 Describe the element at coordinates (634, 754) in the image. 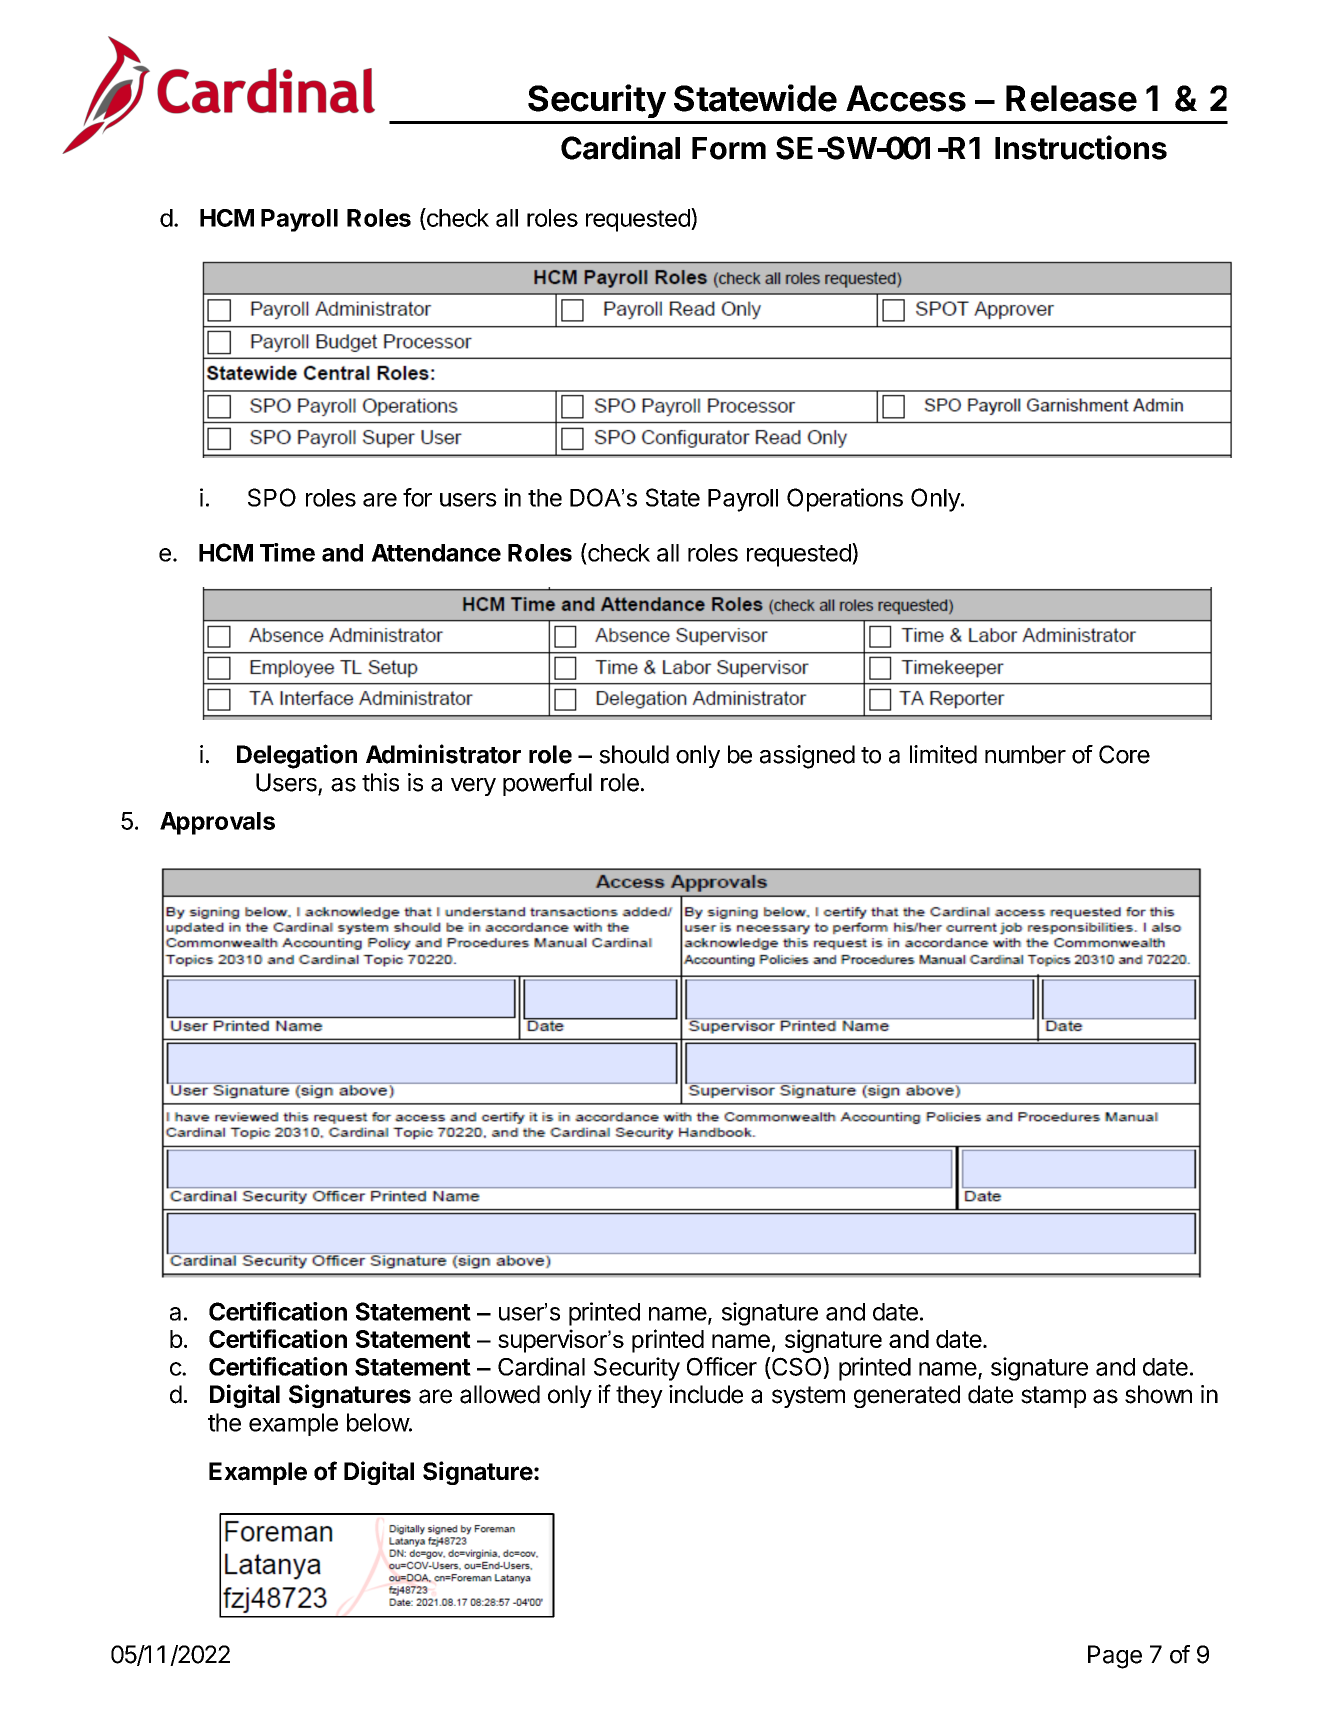

I see `should` at that location.
